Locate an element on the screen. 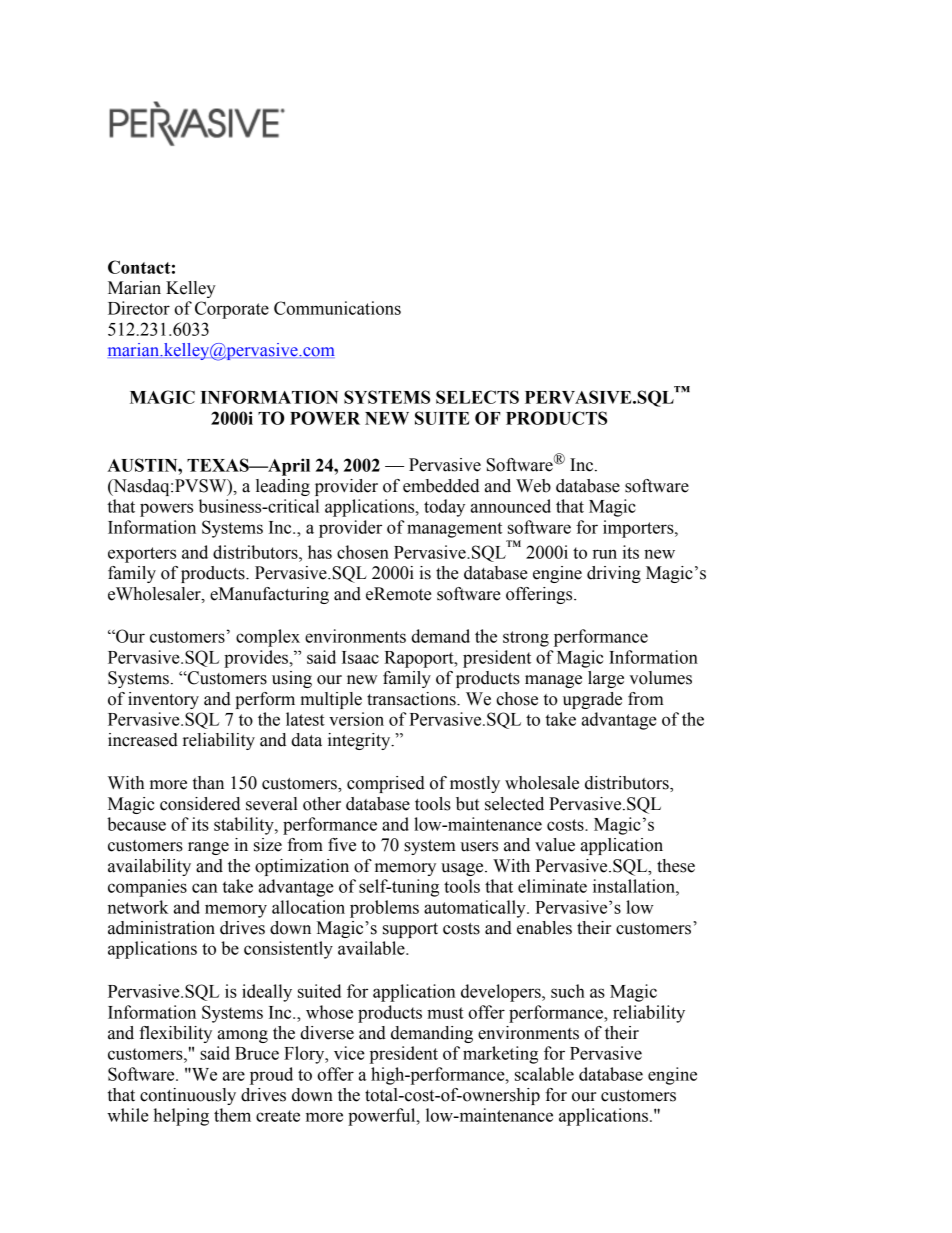 The width and height of the screenshot is (952, 1233). scalable is located at coordinates (544, 1074).
